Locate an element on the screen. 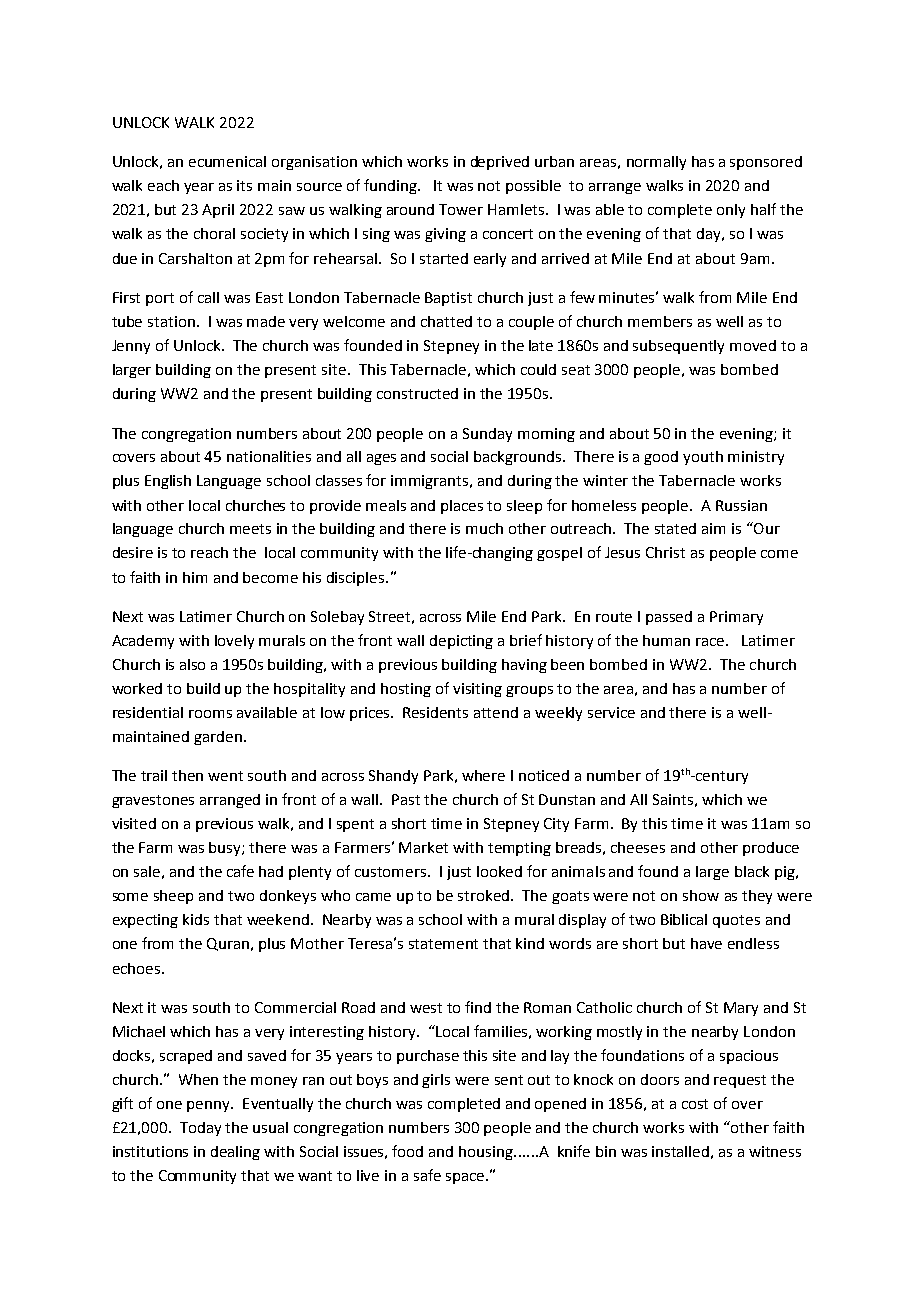 The height and width of the screenshot is (1308, 924). Saints is located at coordinates (673, 799).
